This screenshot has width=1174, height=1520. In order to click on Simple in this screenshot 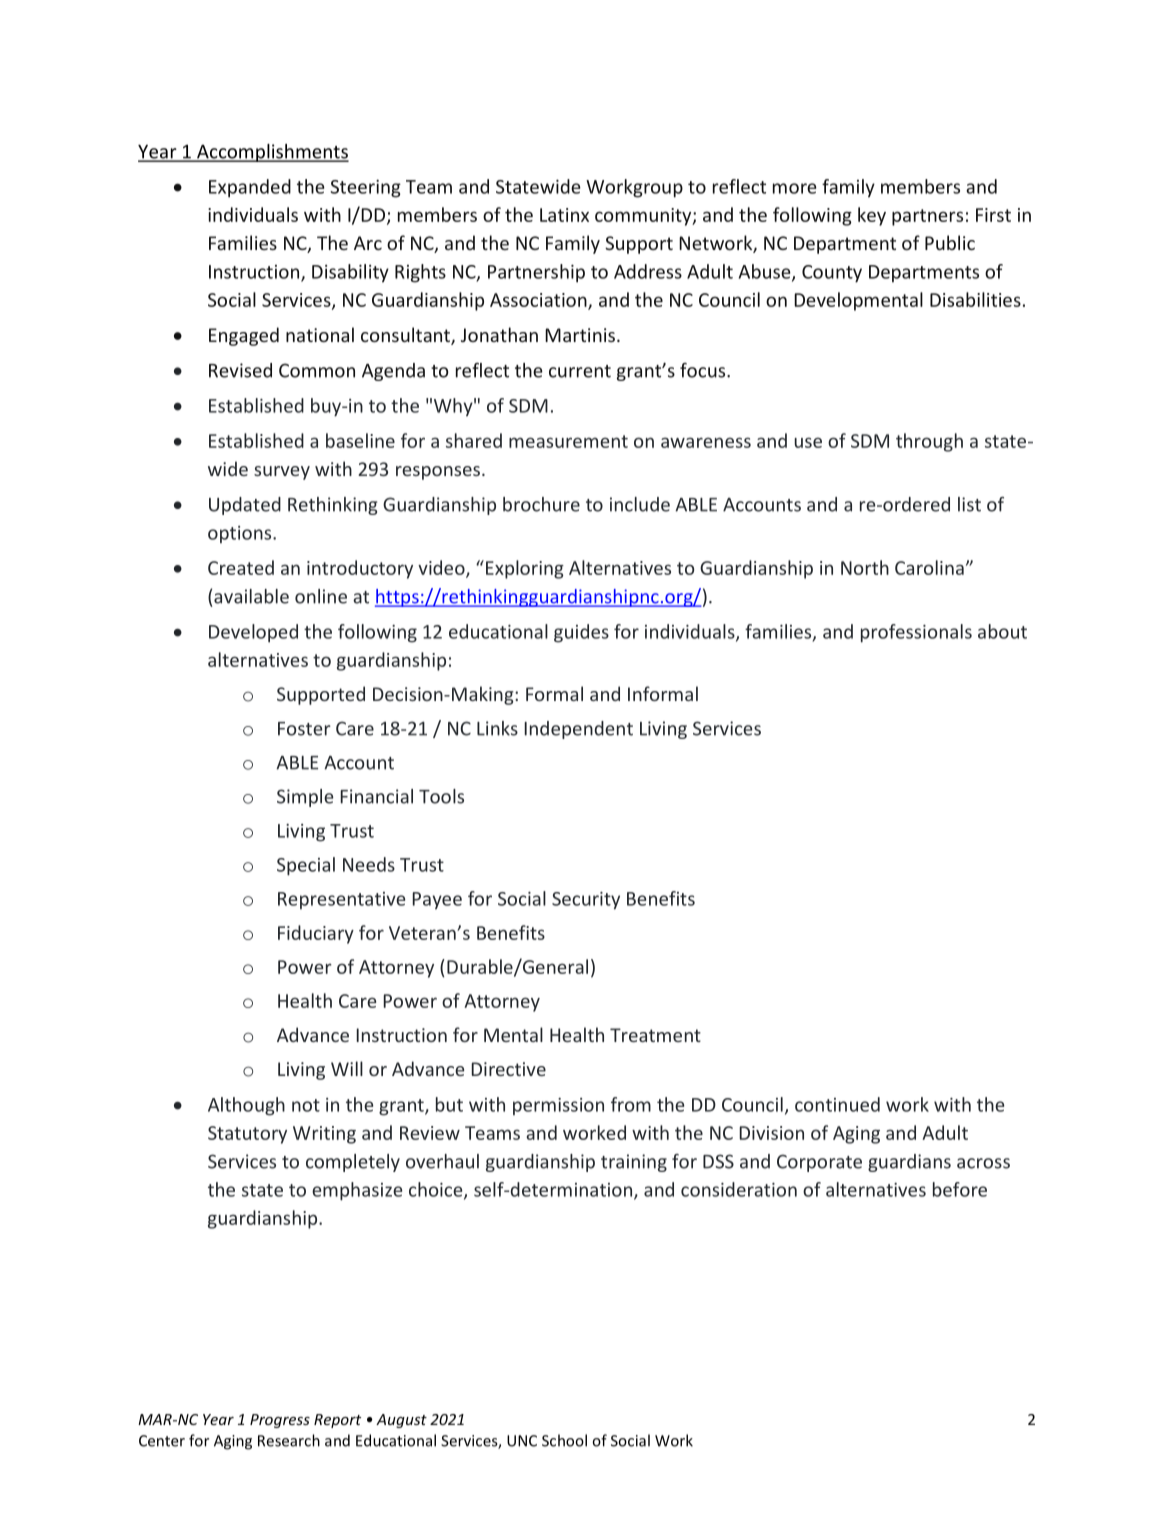, I will do `click(305, 798)`.
